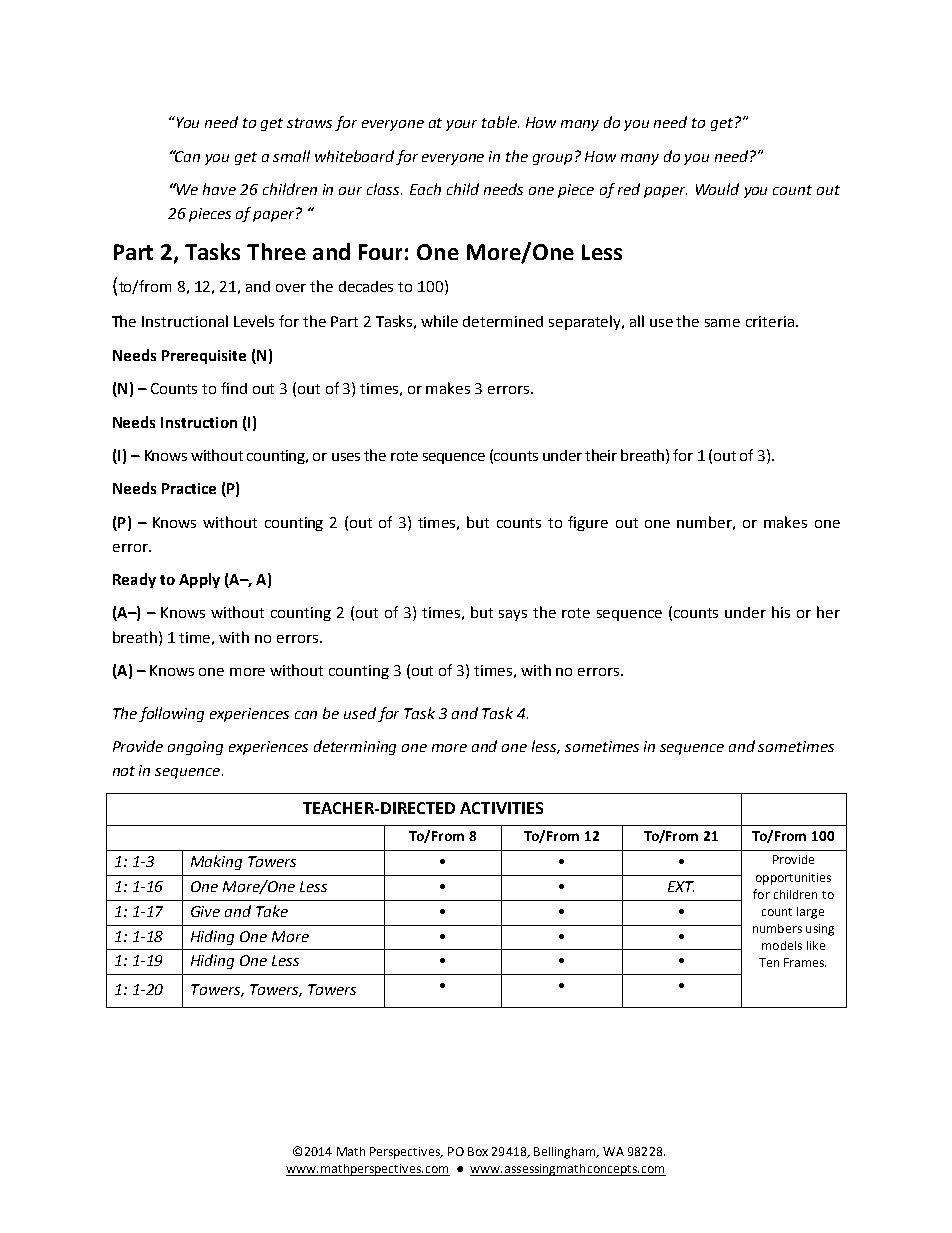 The image size is (952, 1233). What do you see at coordinates (478, 1151) in the document?
I see `Box` at bounding box center [478, 1151].
